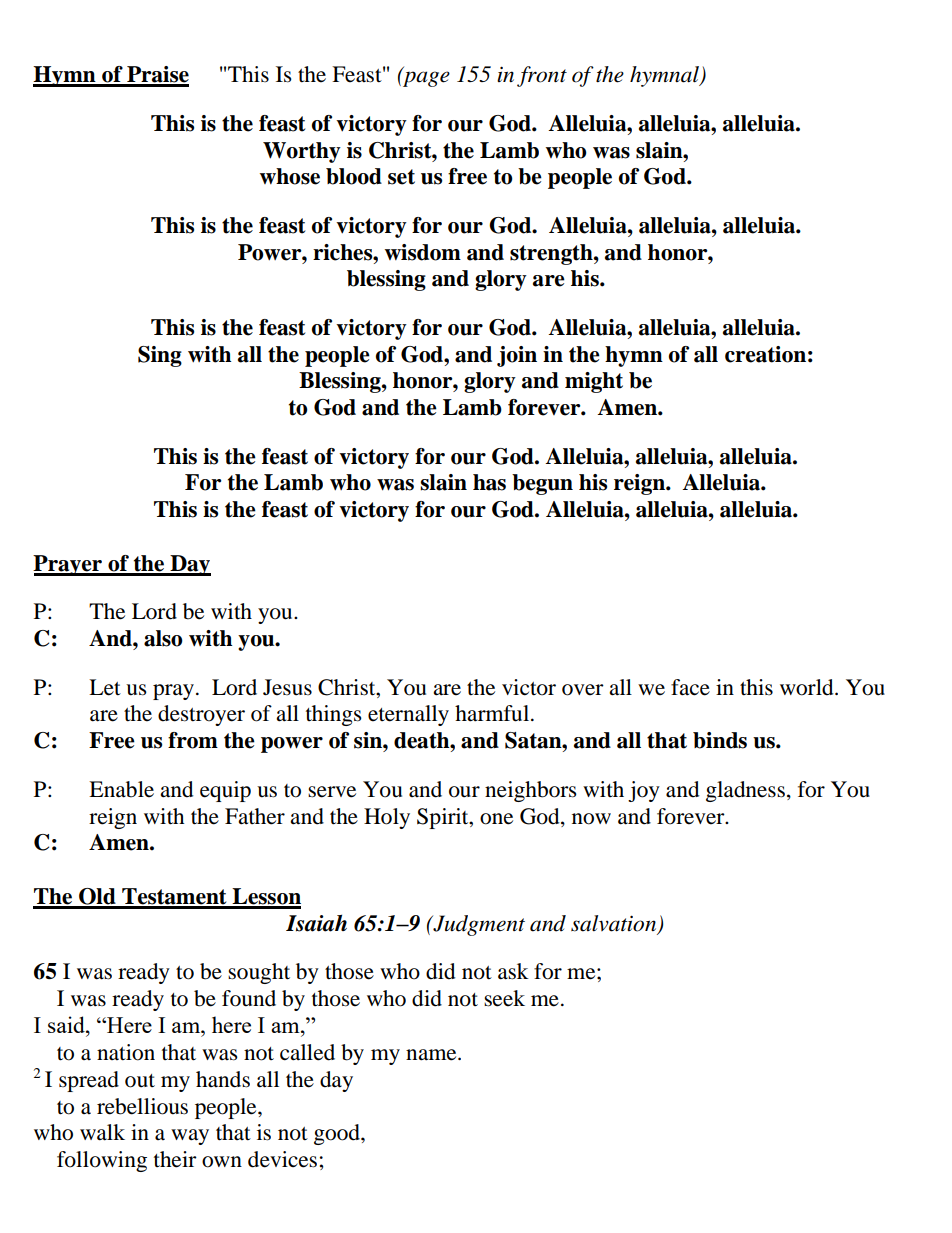 This screenshot has height=1233, width=952. Describe the element at coordinates (517, 356) in the screenshot. I see `join` at that location.
